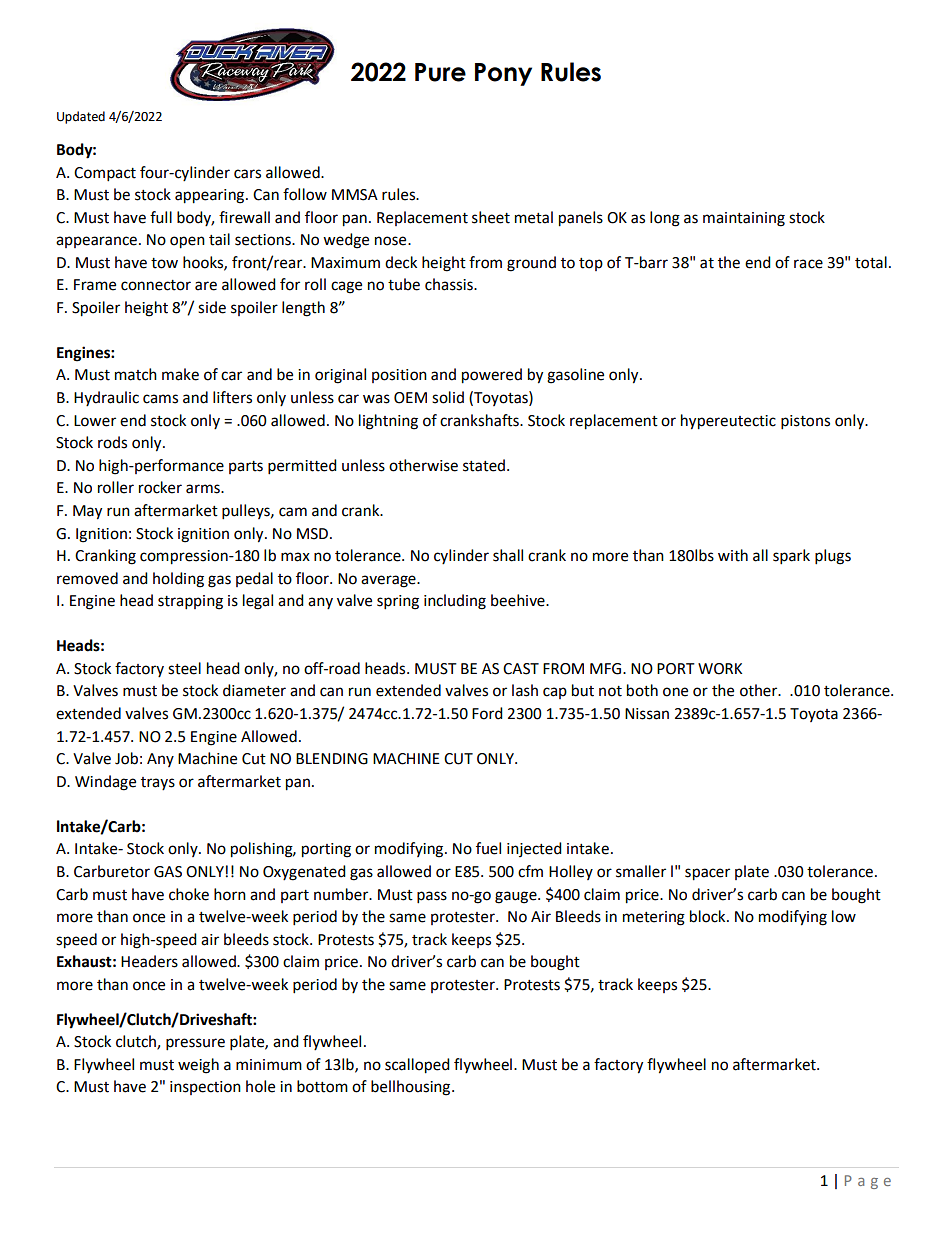  I want to click on holding, so click(178, 580).
